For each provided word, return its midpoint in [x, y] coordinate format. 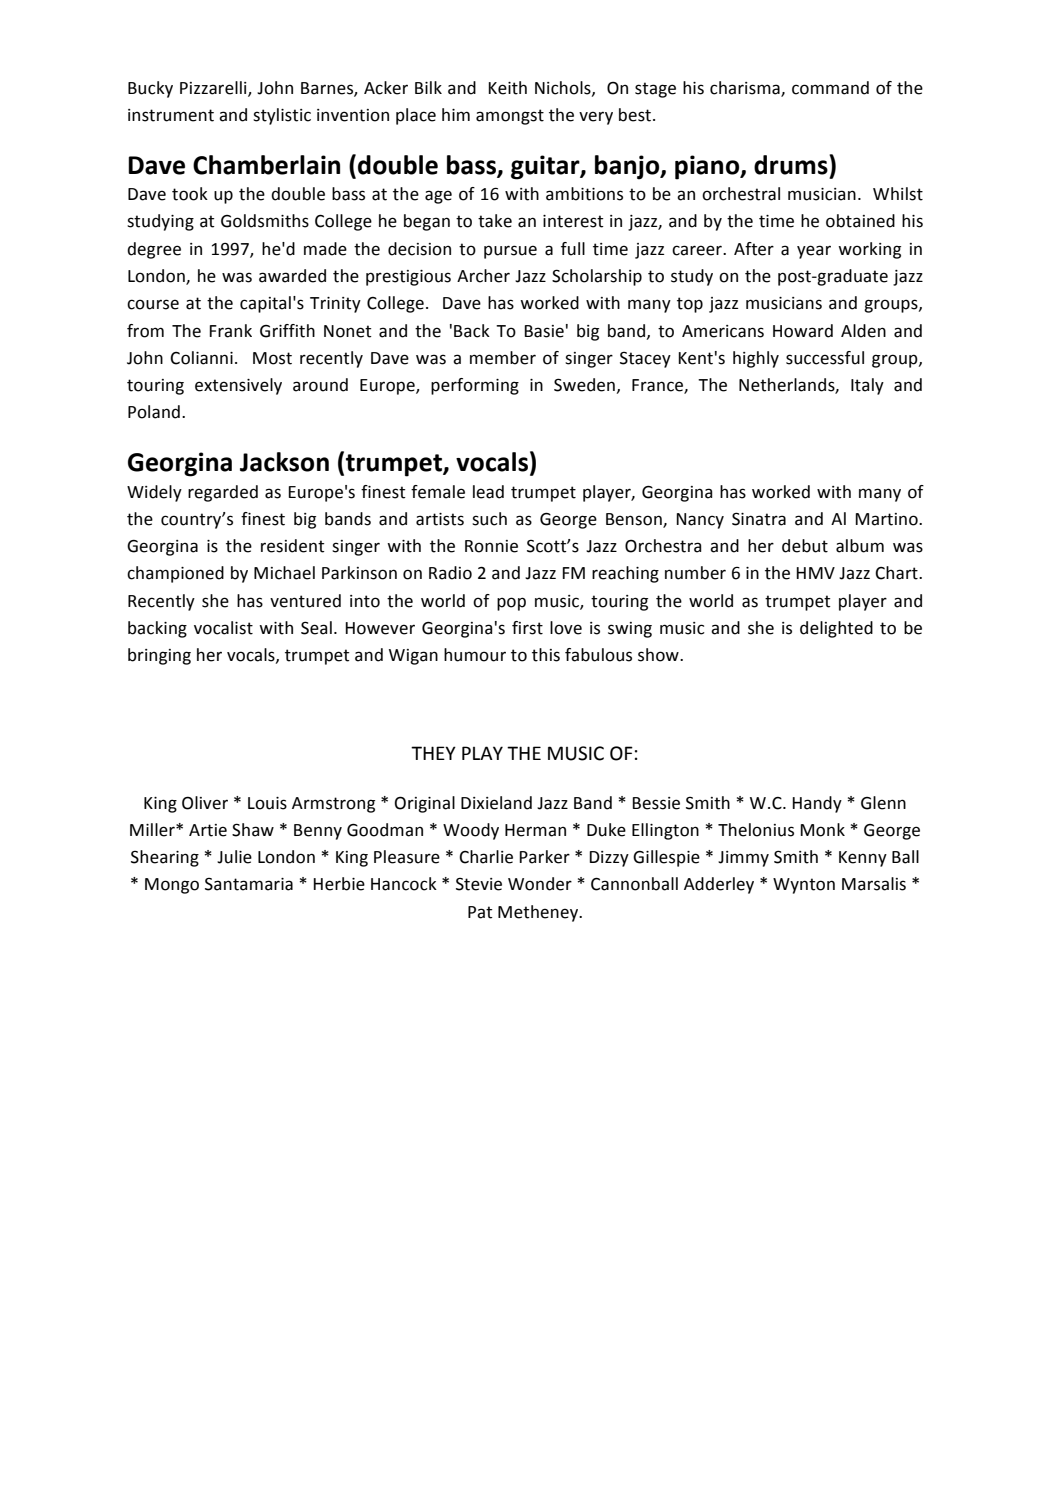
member [503, 358]
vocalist [223, 628]
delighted [836, 629]
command [830, 88]
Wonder [540, 884]
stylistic [282, 116]
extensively [238, 386]
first [527, 628]
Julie [234, 857]
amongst [510, 117]
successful [825, 358]
